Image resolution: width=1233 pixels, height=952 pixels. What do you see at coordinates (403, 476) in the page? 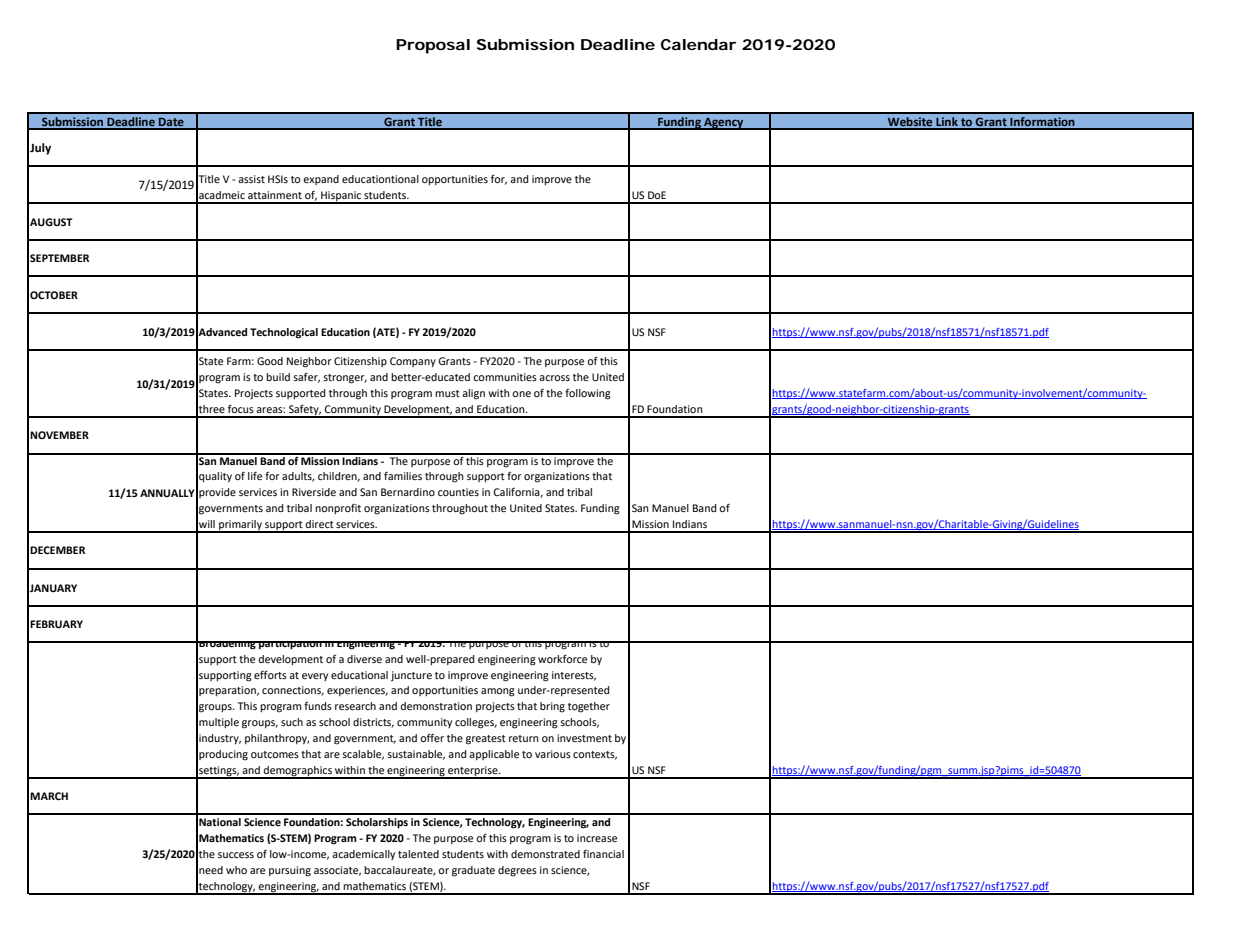
I see `families` at bounding box center [403, 476].
